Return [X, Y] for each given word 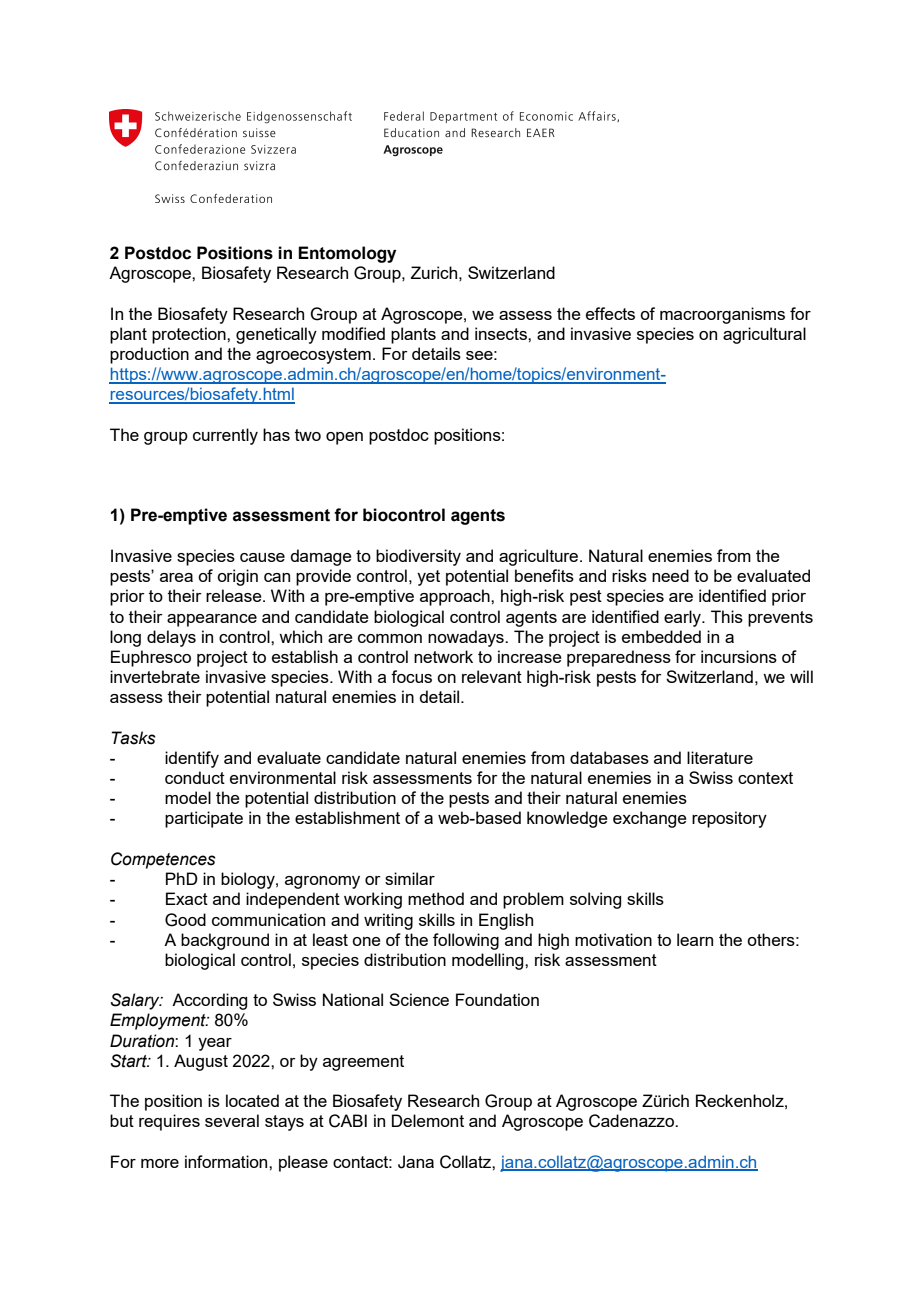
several [232, 1120]
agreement [363, 1063]
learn [695, 939]
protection [190, 335]
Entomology [347, 254]
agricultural [764, 335]
